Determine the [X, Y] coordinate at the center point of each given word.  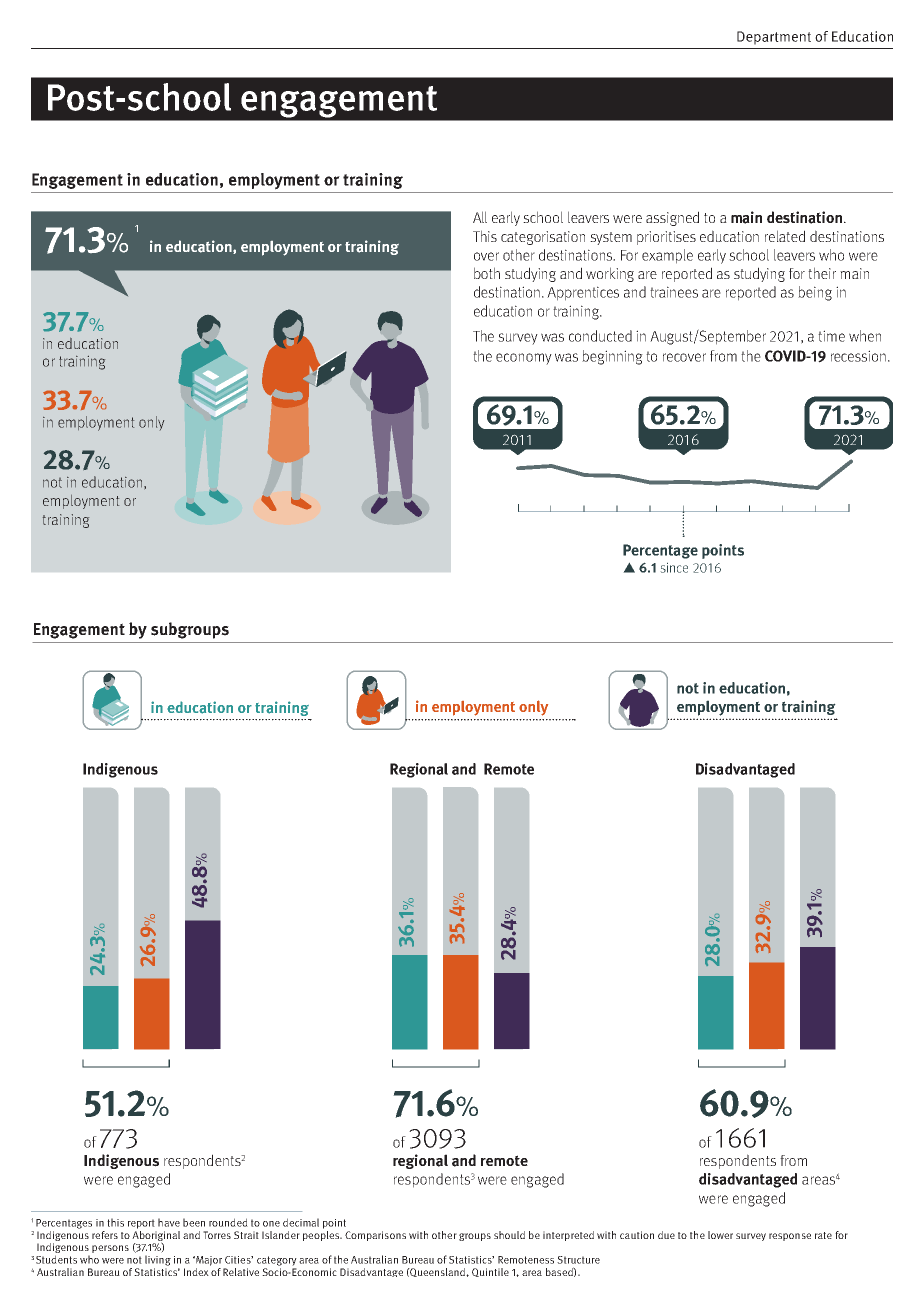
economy [524, 359]
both [487, 273]
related [785, 236]
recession [858, 356]
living [158, 1260]
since [674, 567]
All [480, 217]
